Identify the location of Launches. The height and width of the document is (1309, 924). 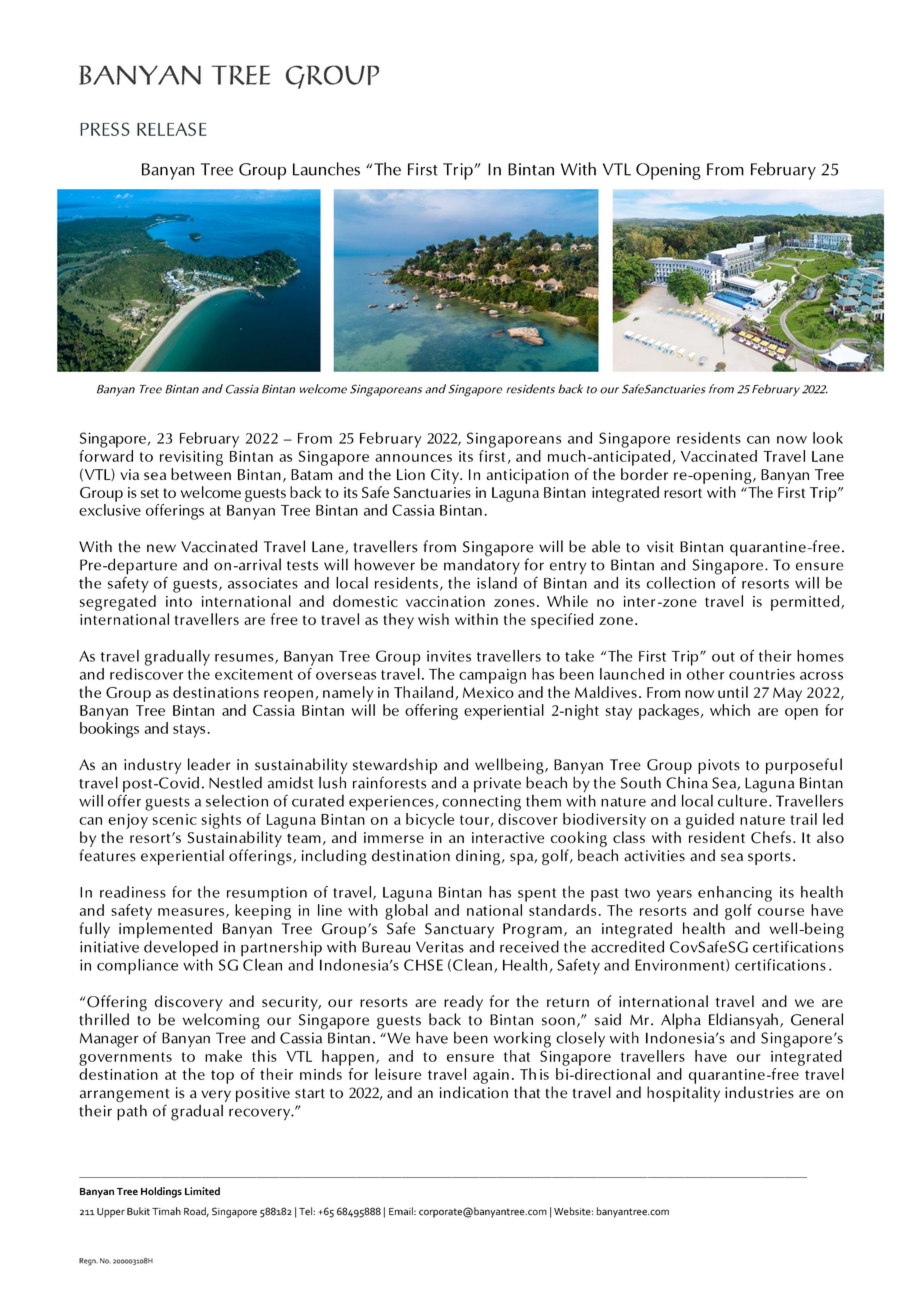
(326, 169).
